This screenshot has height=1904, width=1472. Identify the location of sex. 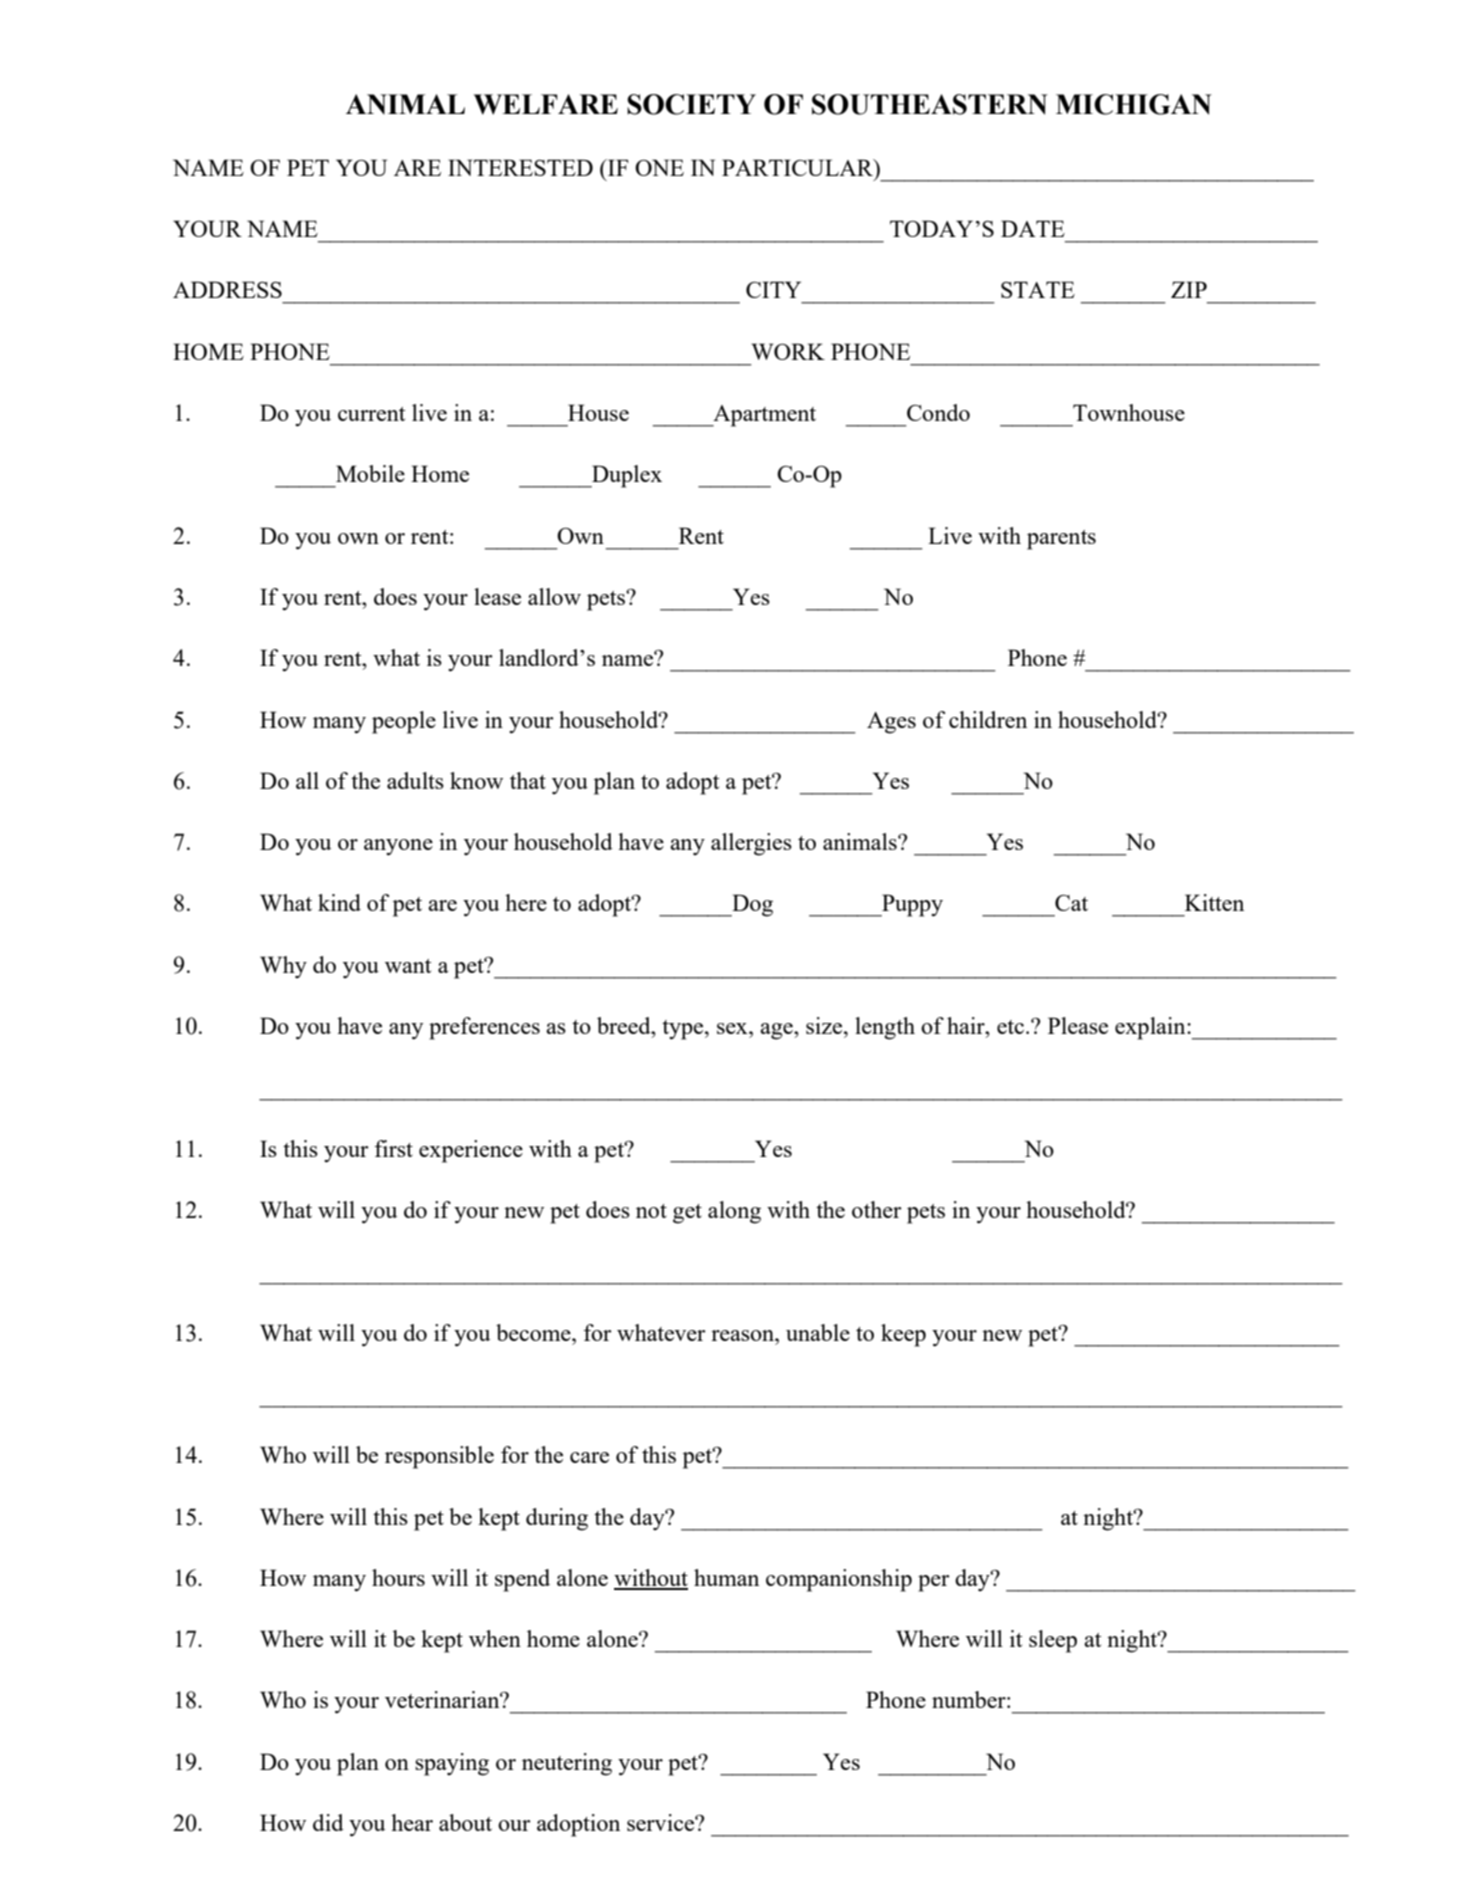
(733, 1028).
